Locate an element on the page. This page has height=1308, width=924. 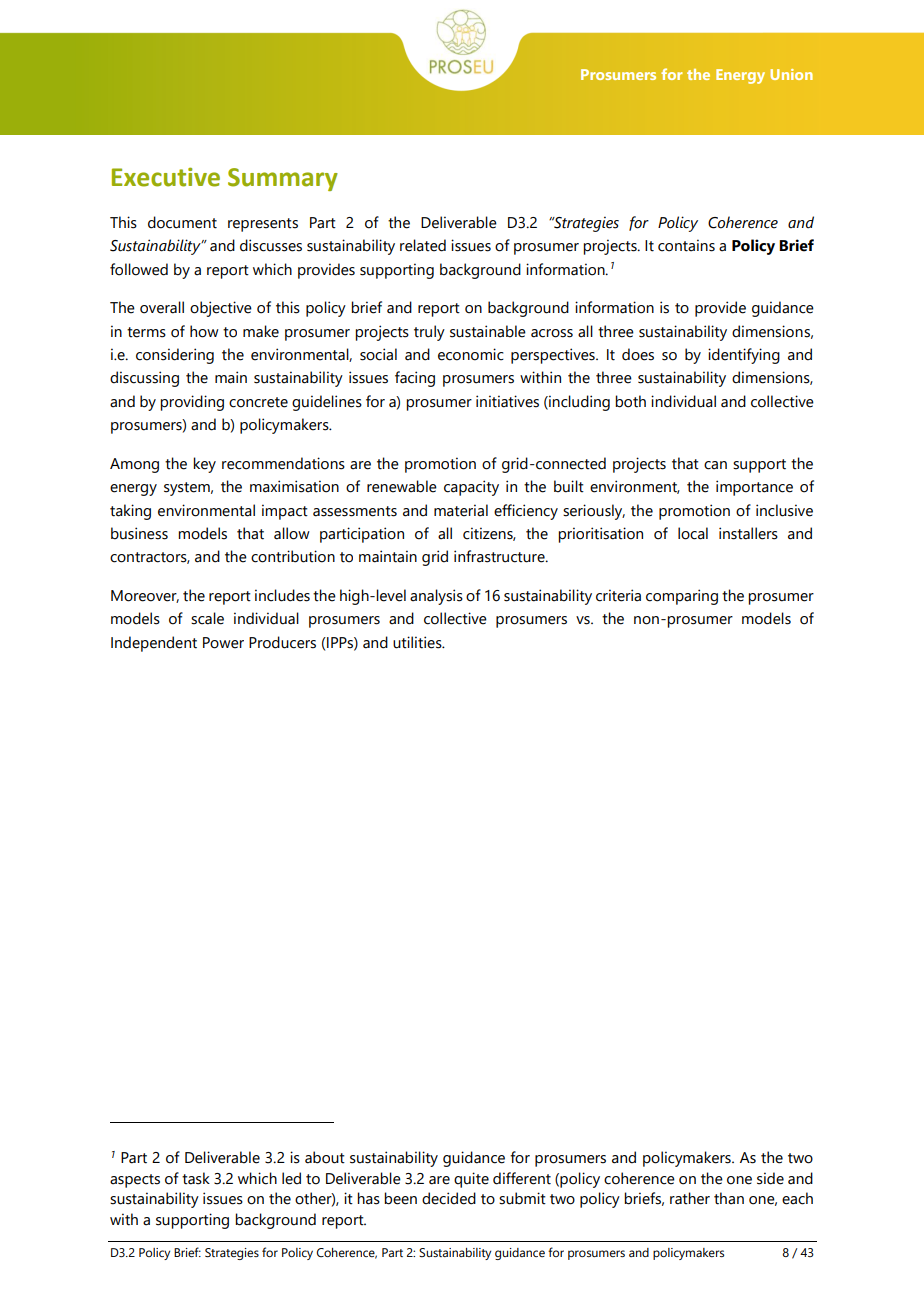
Union is located at coordinates (792, 74).
